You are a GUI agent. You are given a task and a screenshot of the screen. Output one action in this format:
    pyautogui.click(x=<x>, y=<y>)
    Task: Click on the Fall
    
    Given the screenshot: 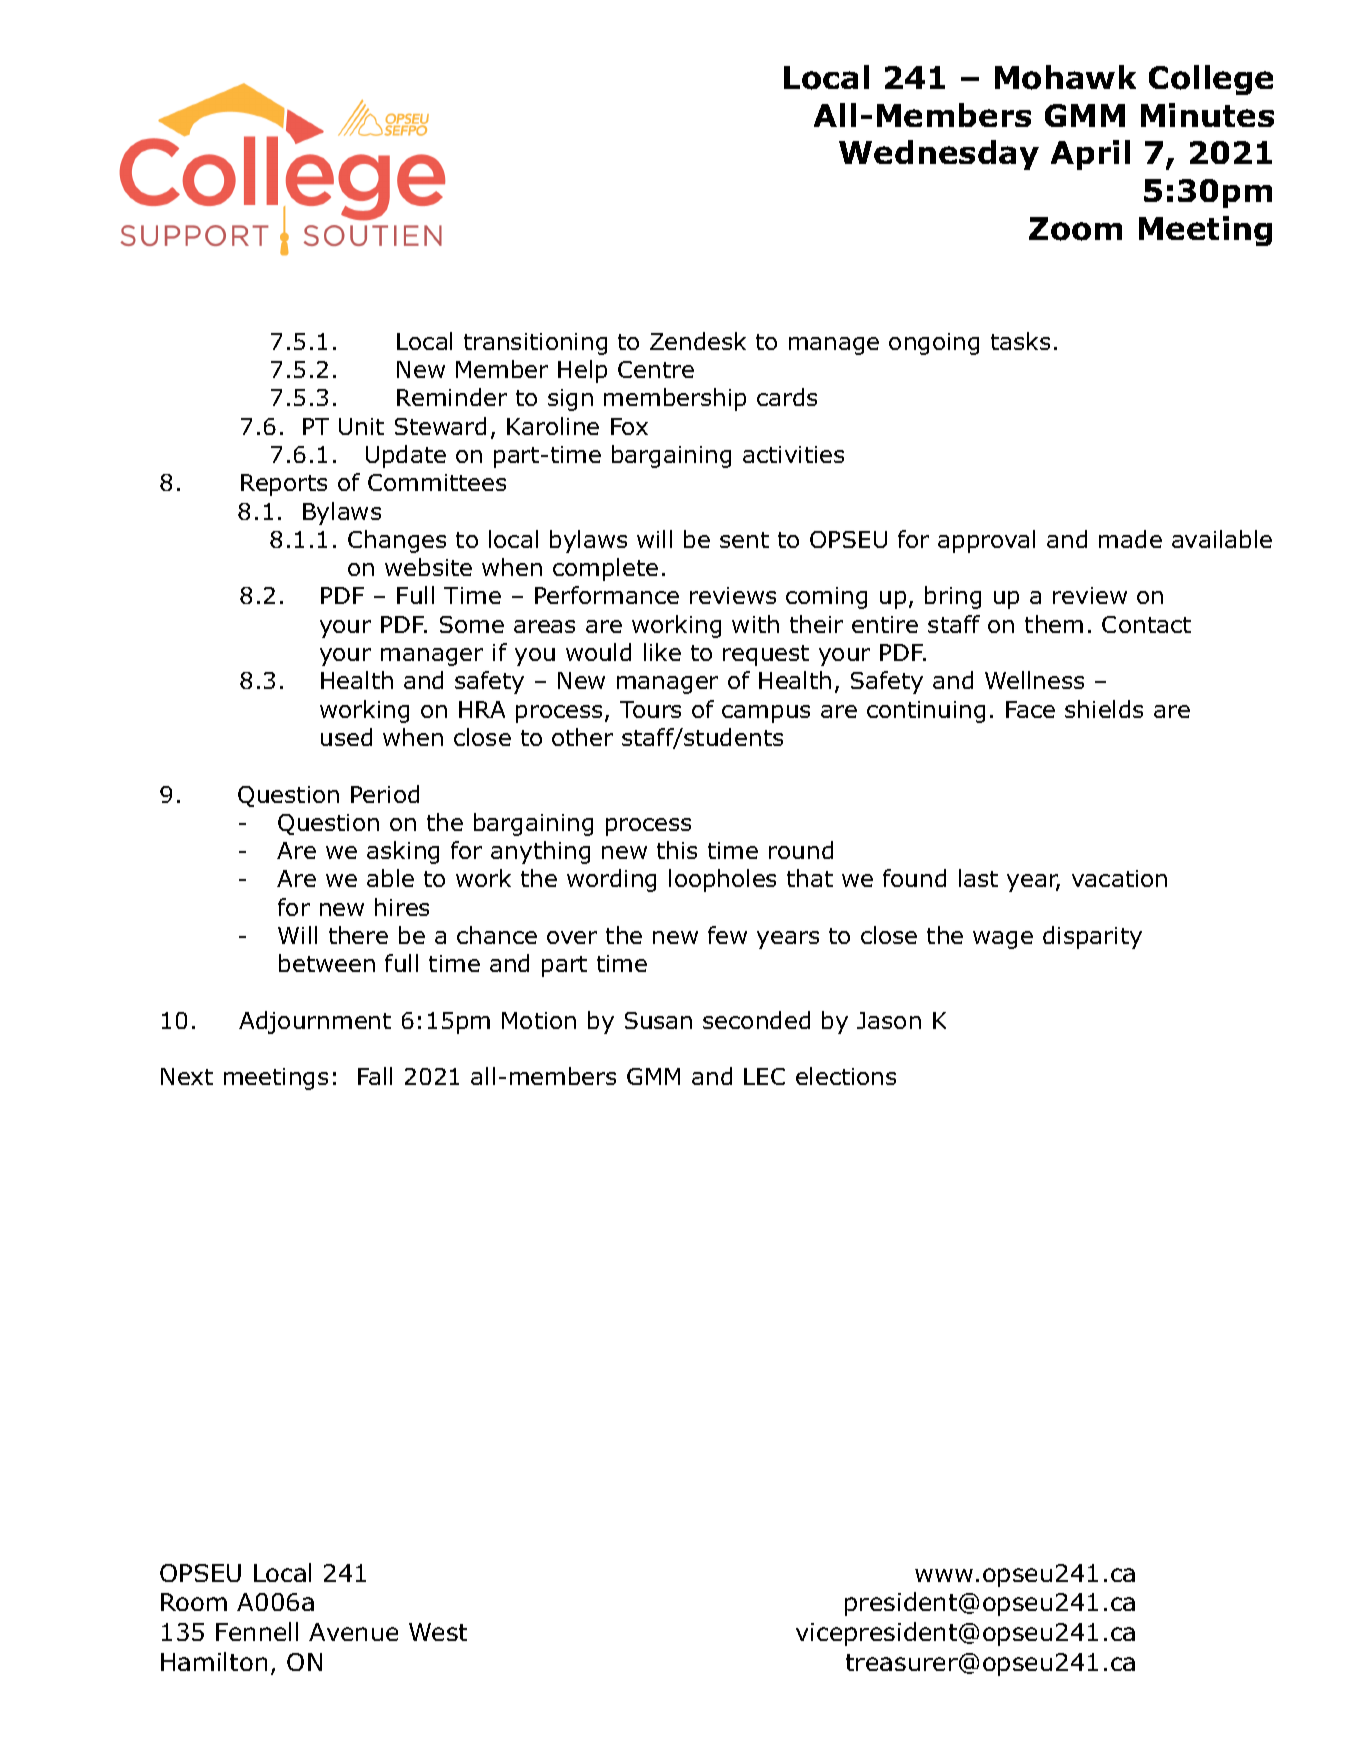 What is the action you would take?
    pyautogui.click(x=375, y=1076)
